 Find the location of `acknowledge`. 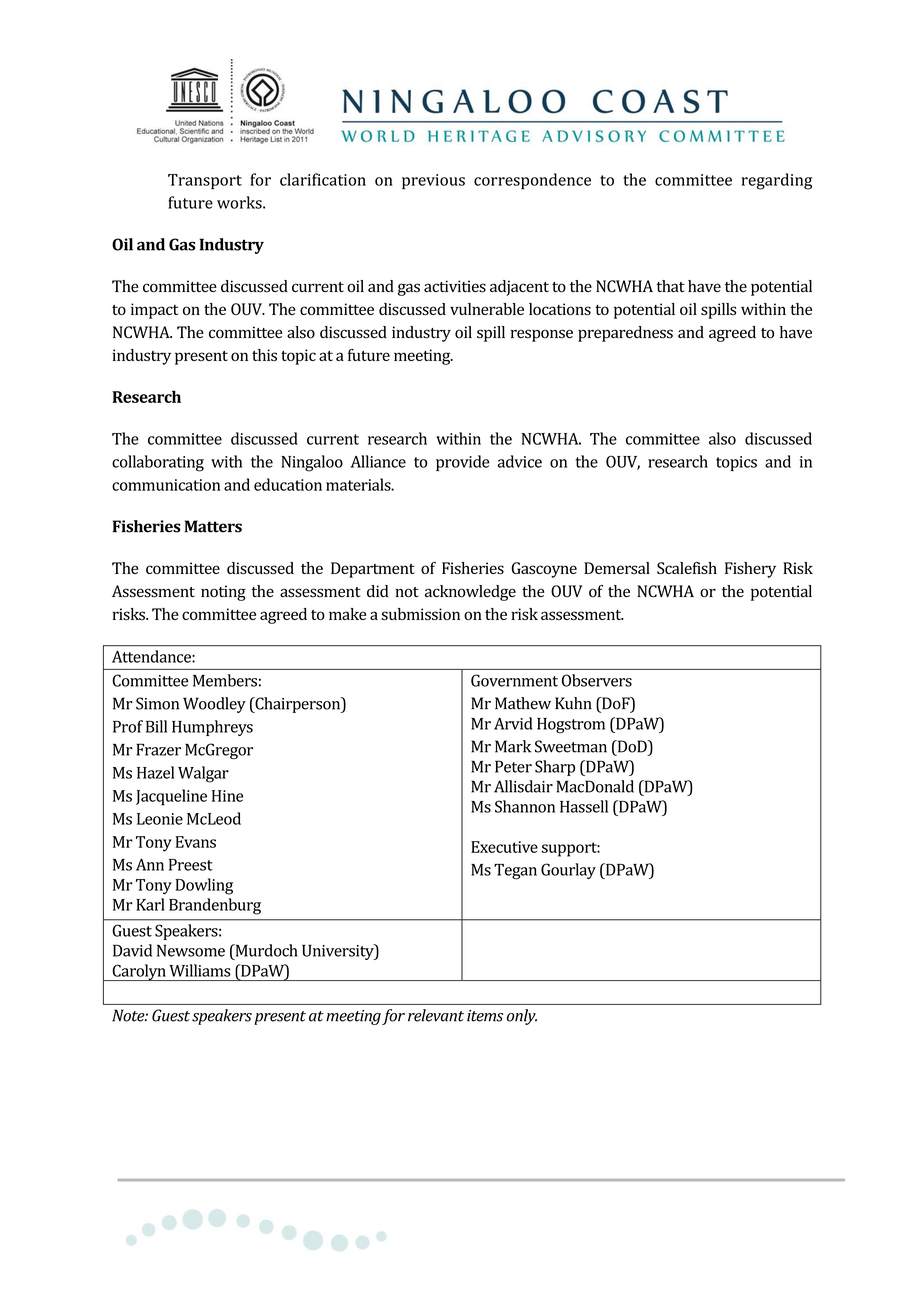

acknowledge is located at coordinates (470, 593).
